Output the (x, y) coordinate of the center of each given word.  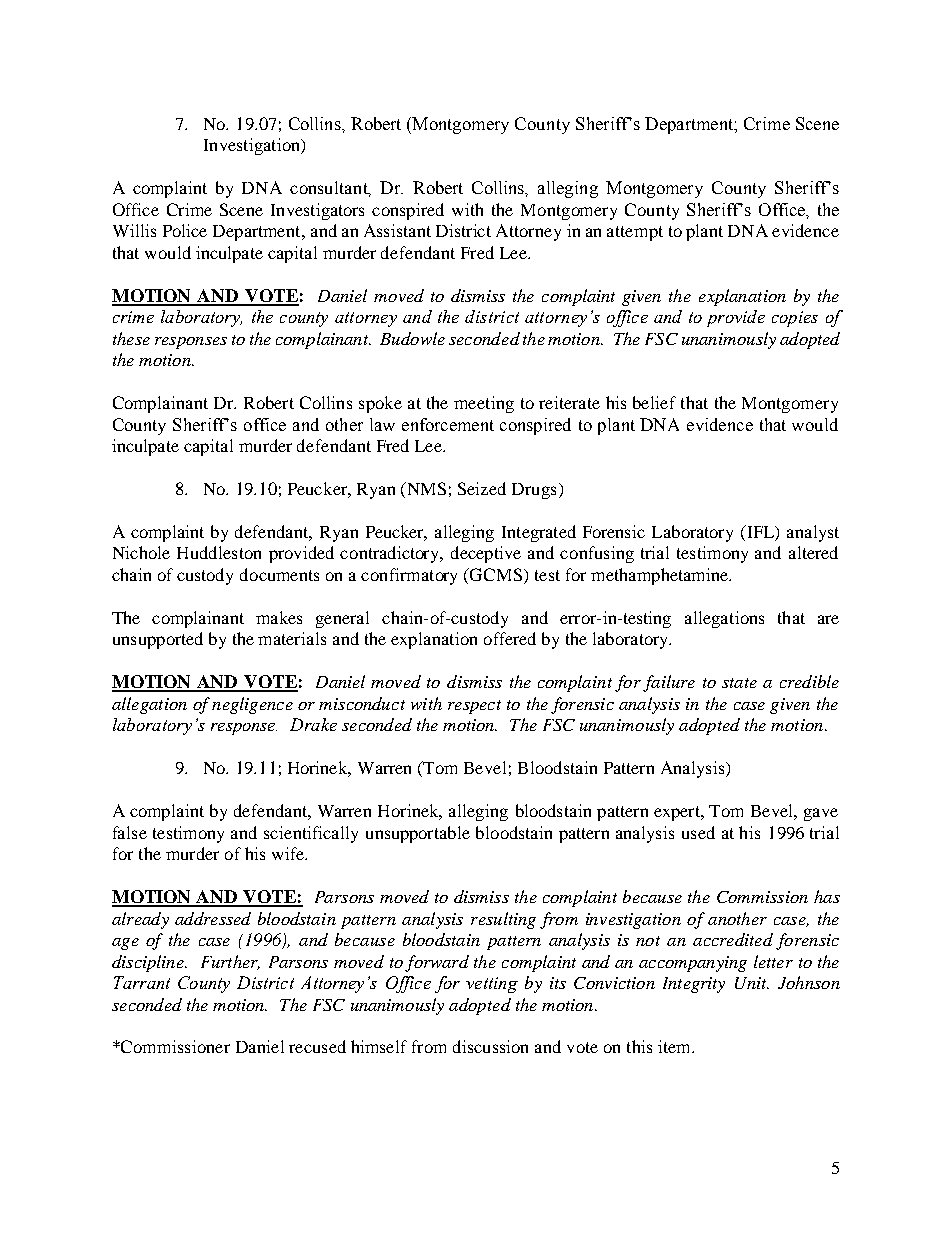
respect (474, 707)
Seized (482, 488)
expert (678, 813)
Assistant (397, 230)
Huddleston (219, 552)
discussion (490, 1046)
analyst (813, 533)
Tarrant (142, 982)
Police (185, 230)
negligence (252, 705)
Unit (752, 983)
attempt (635, 233)
